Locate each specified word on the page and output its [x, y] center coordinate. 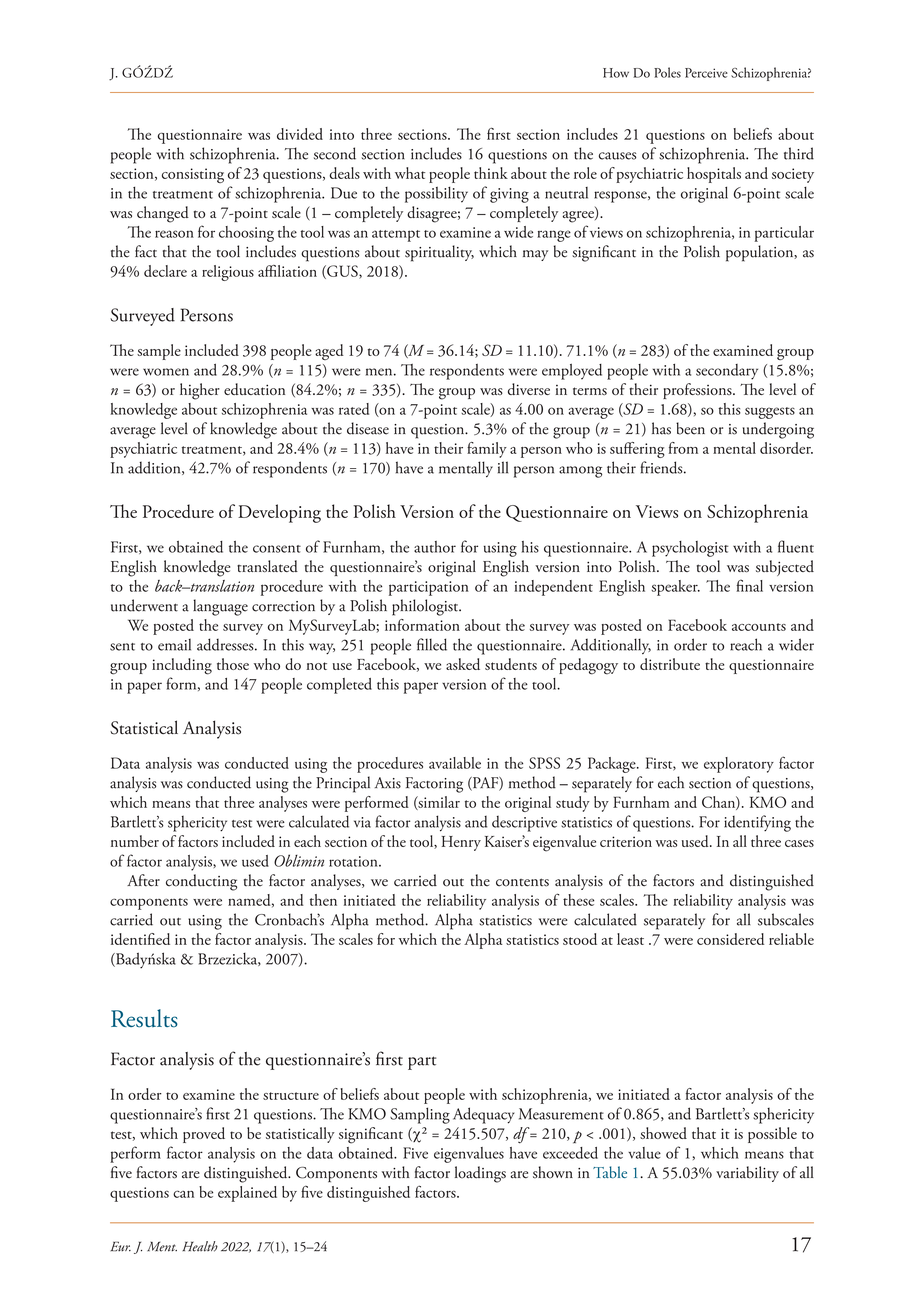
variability [747, 1174]
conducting [201, 882]
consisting [193, 175]
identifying [757, 823]
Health [200, 1246]
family [487, 450]
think [491, 173]
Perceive [706, 73]
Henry [461, 843]
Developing [279, 513]
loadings [480, 1174]
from [683, 448]
